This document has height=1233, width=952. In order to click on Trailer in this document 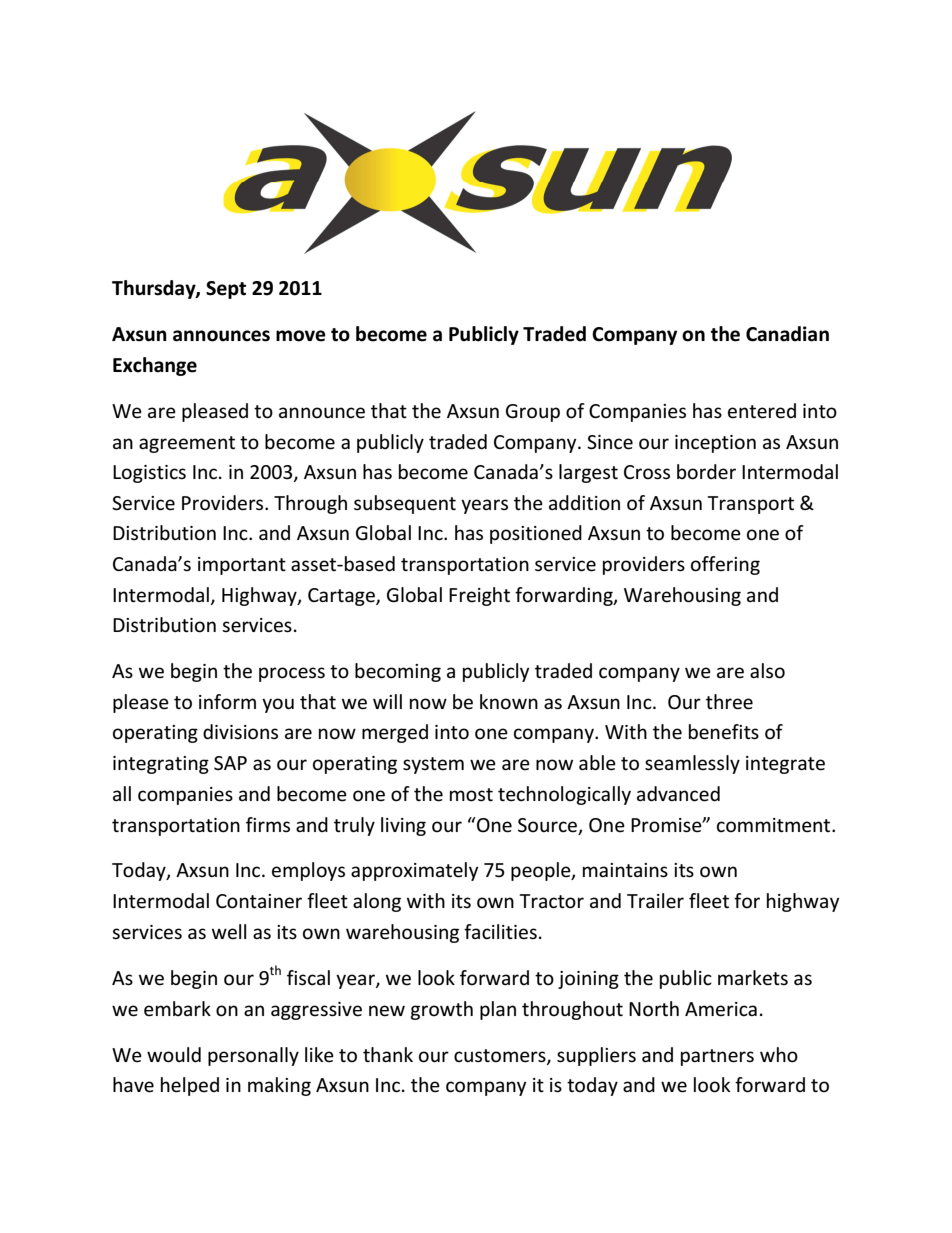, I will do `click(655, 901)`.
